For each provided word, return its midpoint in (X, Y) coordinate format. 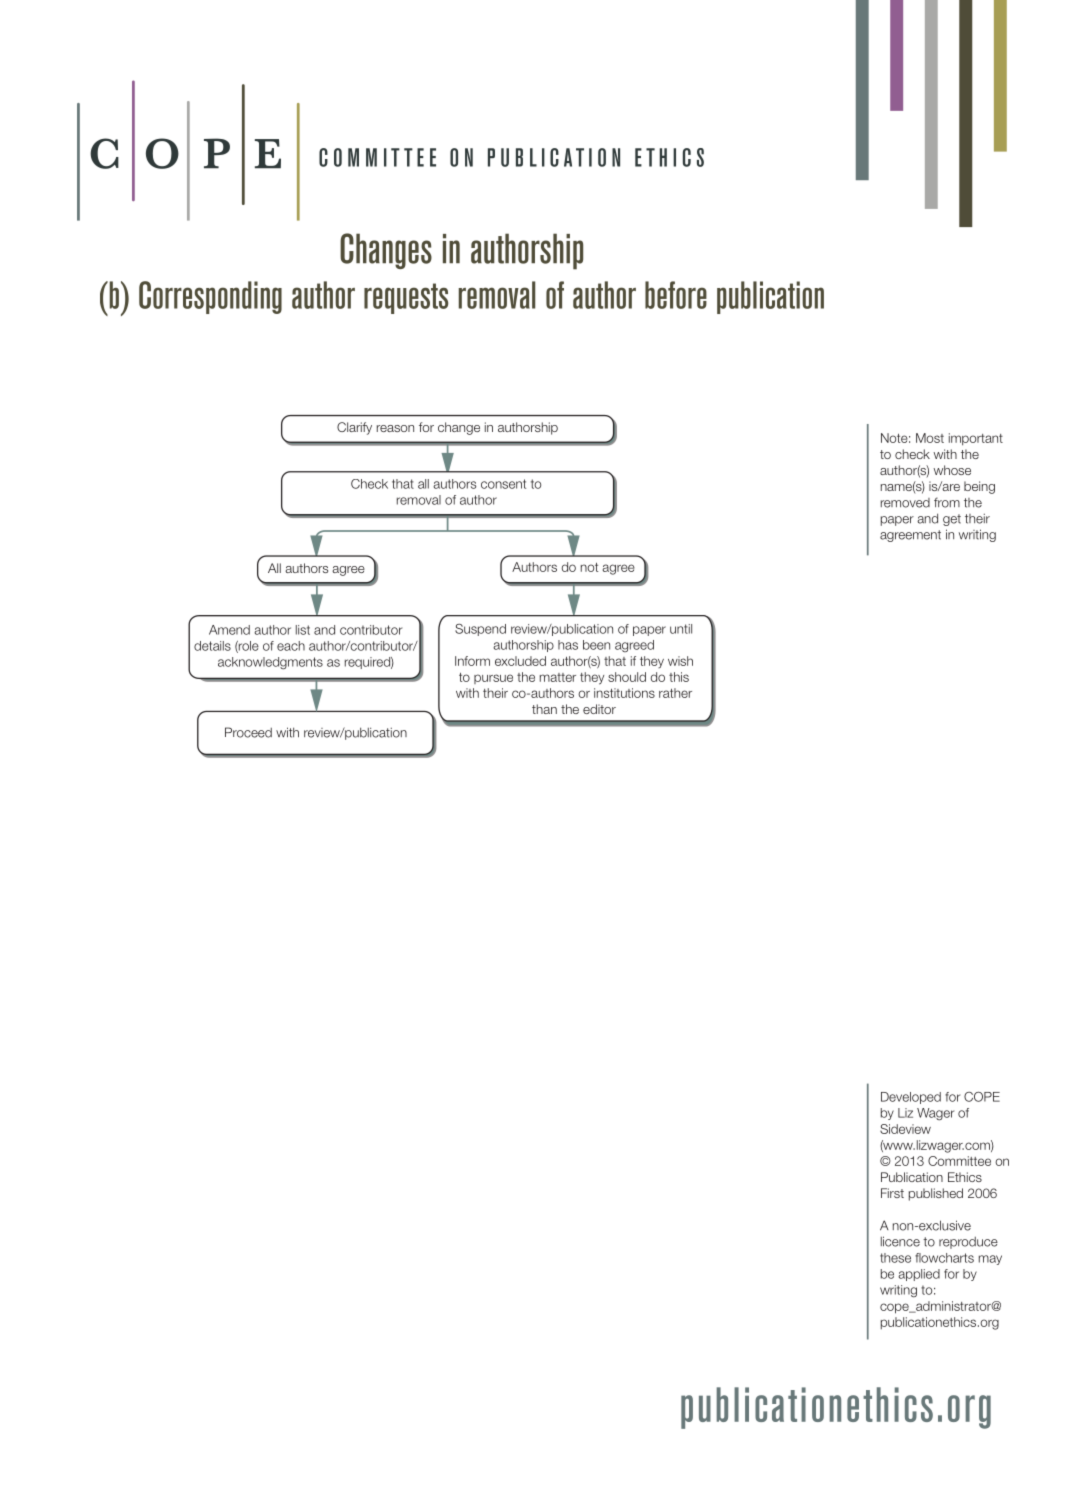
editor (599, 709)
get (952, 520)
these (895, 1258)
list (303, 630)
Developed (911, 1098)
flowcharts (944, 1258)
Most (930, 438)
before (676, 295)
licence (900, 1241)
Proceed (248, 732)
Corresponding (210, 297)
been (596, 645)
